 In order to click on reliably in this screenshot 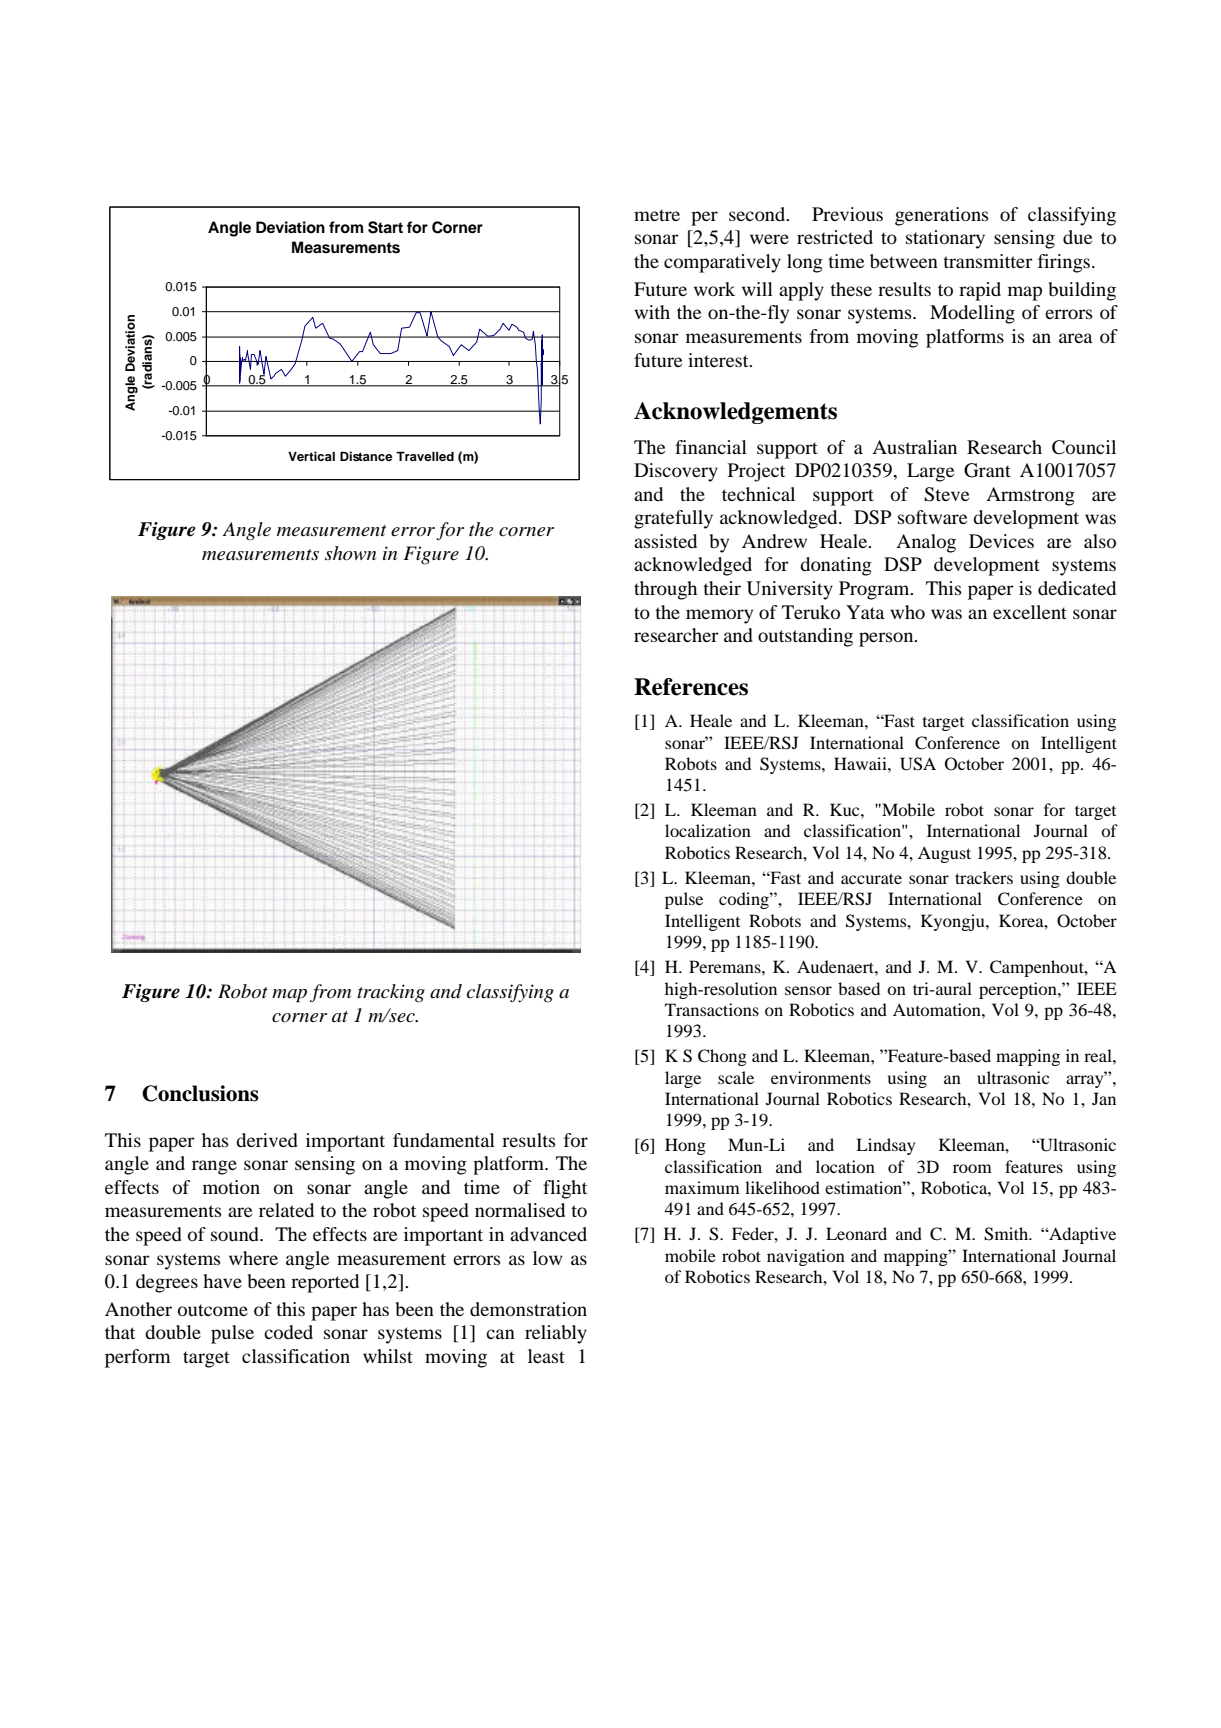, I will do `click(556, 1334)`.
